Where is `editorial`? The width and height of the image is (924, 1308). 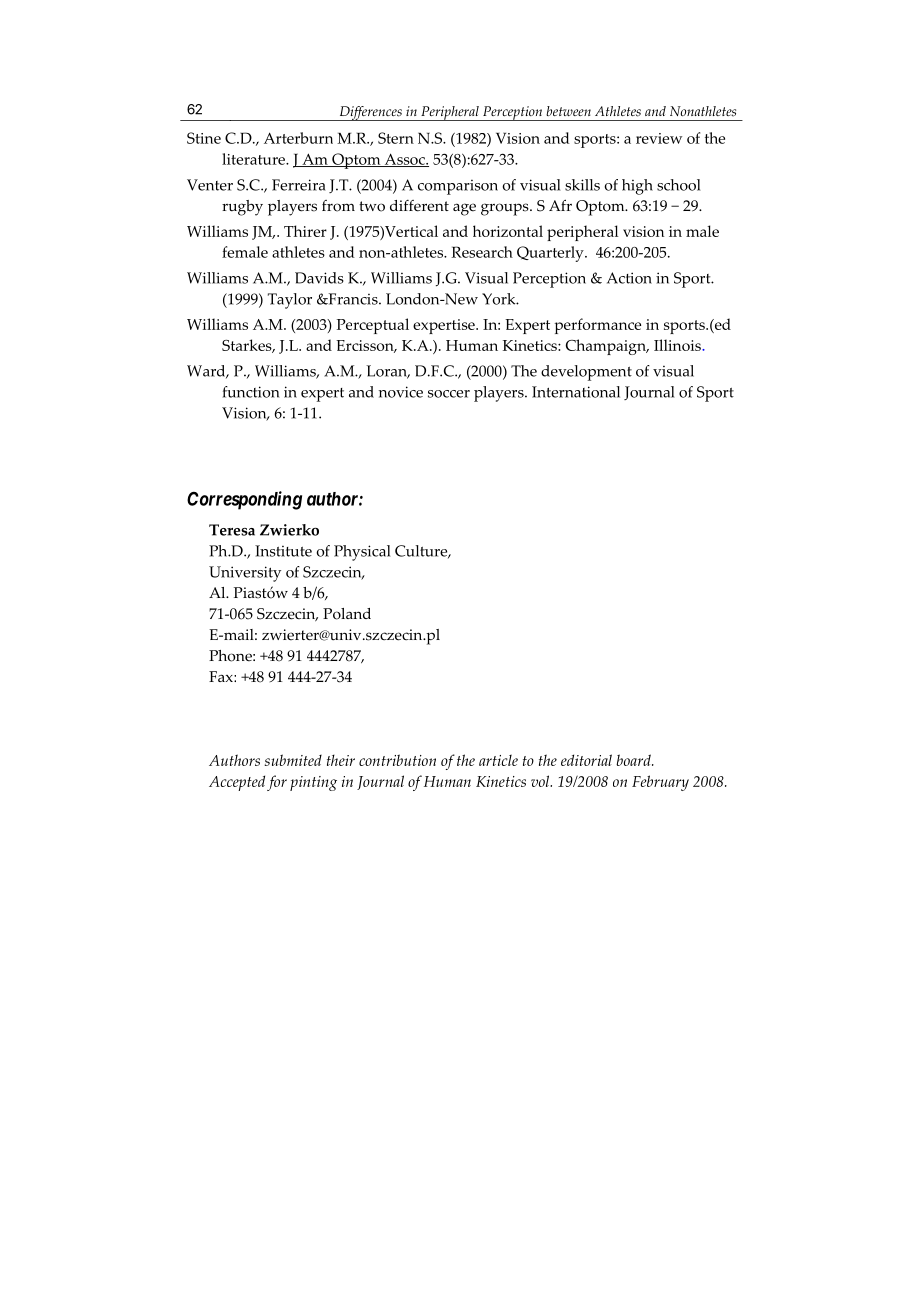
editorial is located at coordinates (586, 760).
